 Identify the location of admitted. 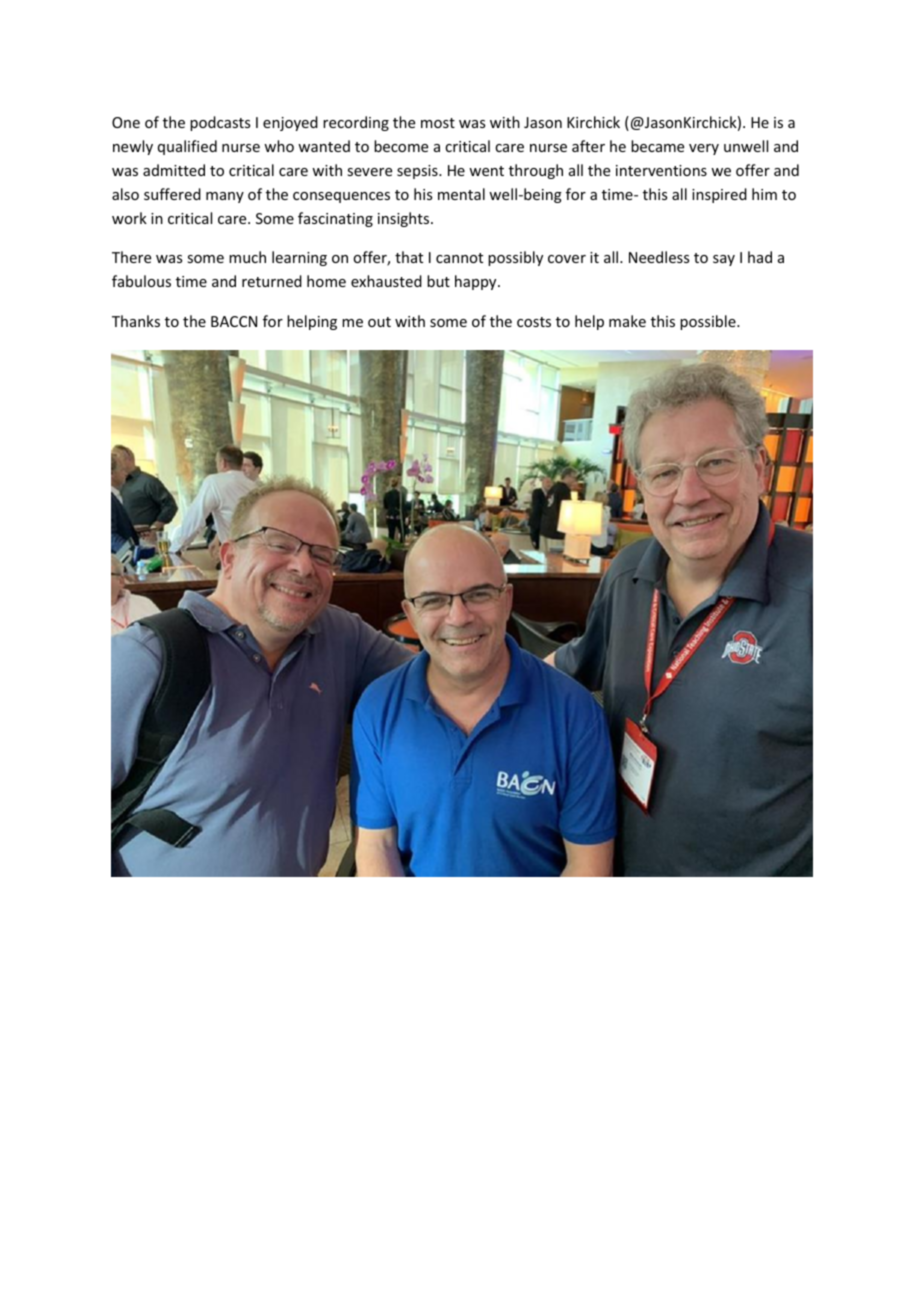
(174, 170).
